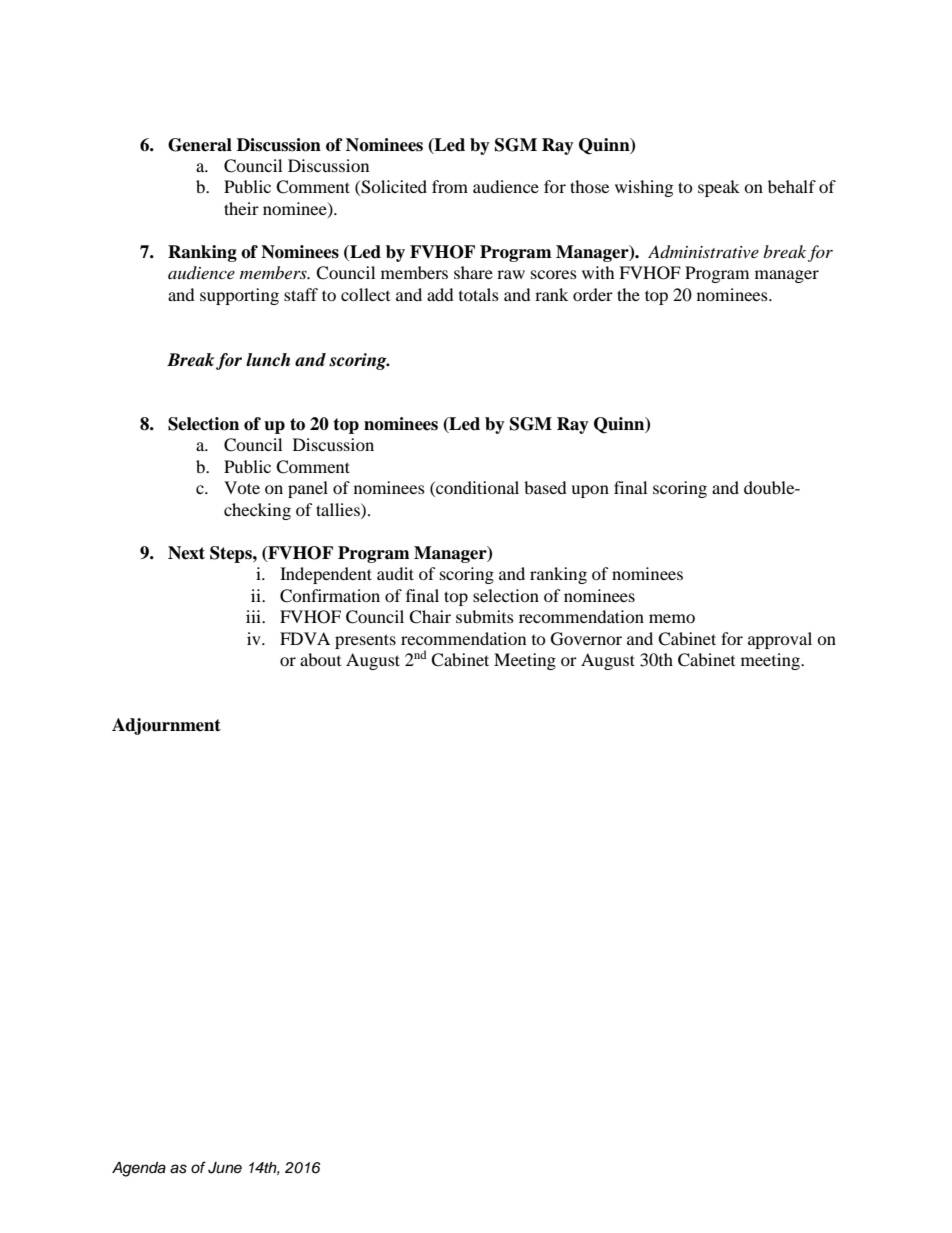 This screenshot has height=1233, width=952. I want to click on June, so click(225, 1168).
